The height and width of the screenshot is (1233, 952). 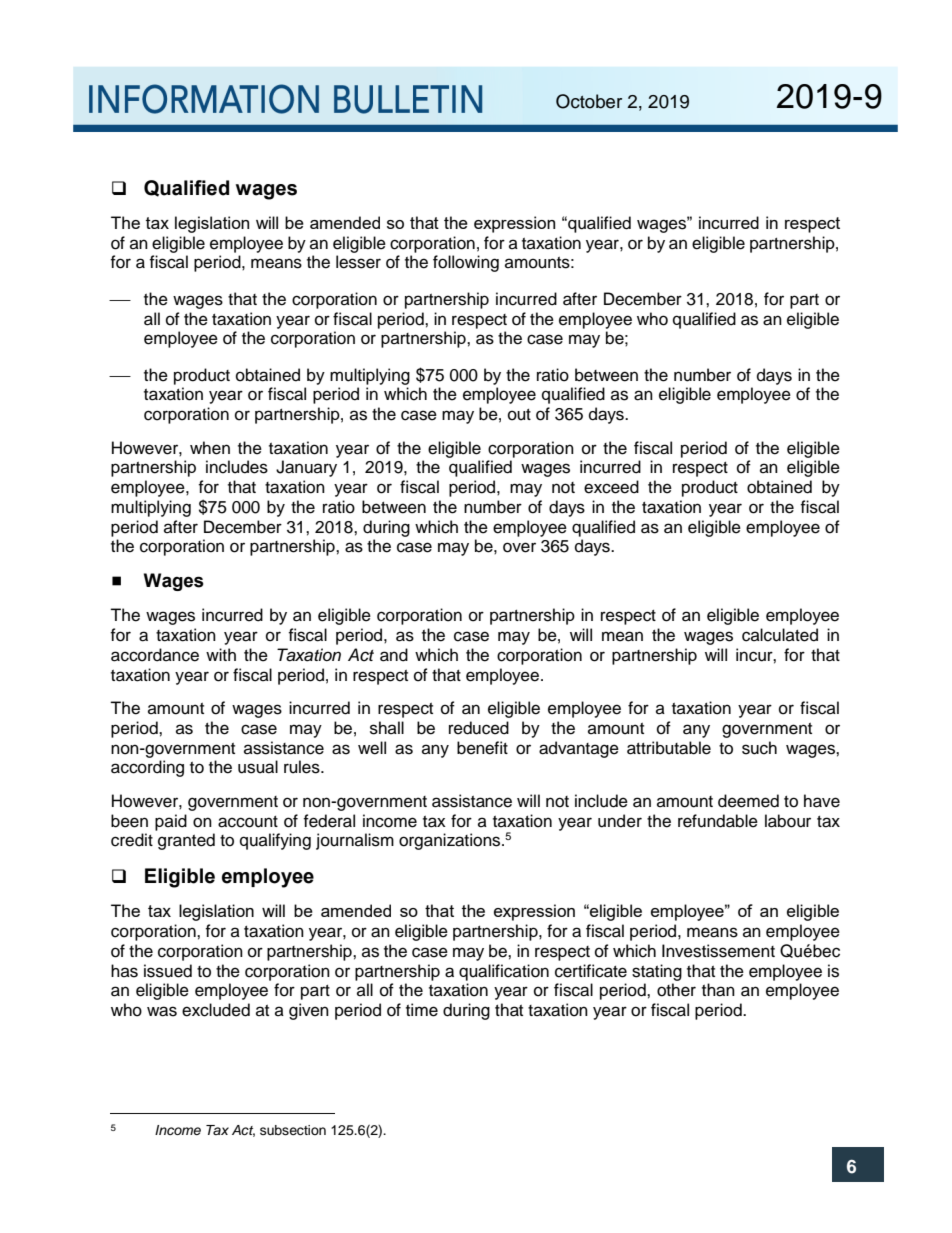 I want to click on than, so click(x=718, y=990).
